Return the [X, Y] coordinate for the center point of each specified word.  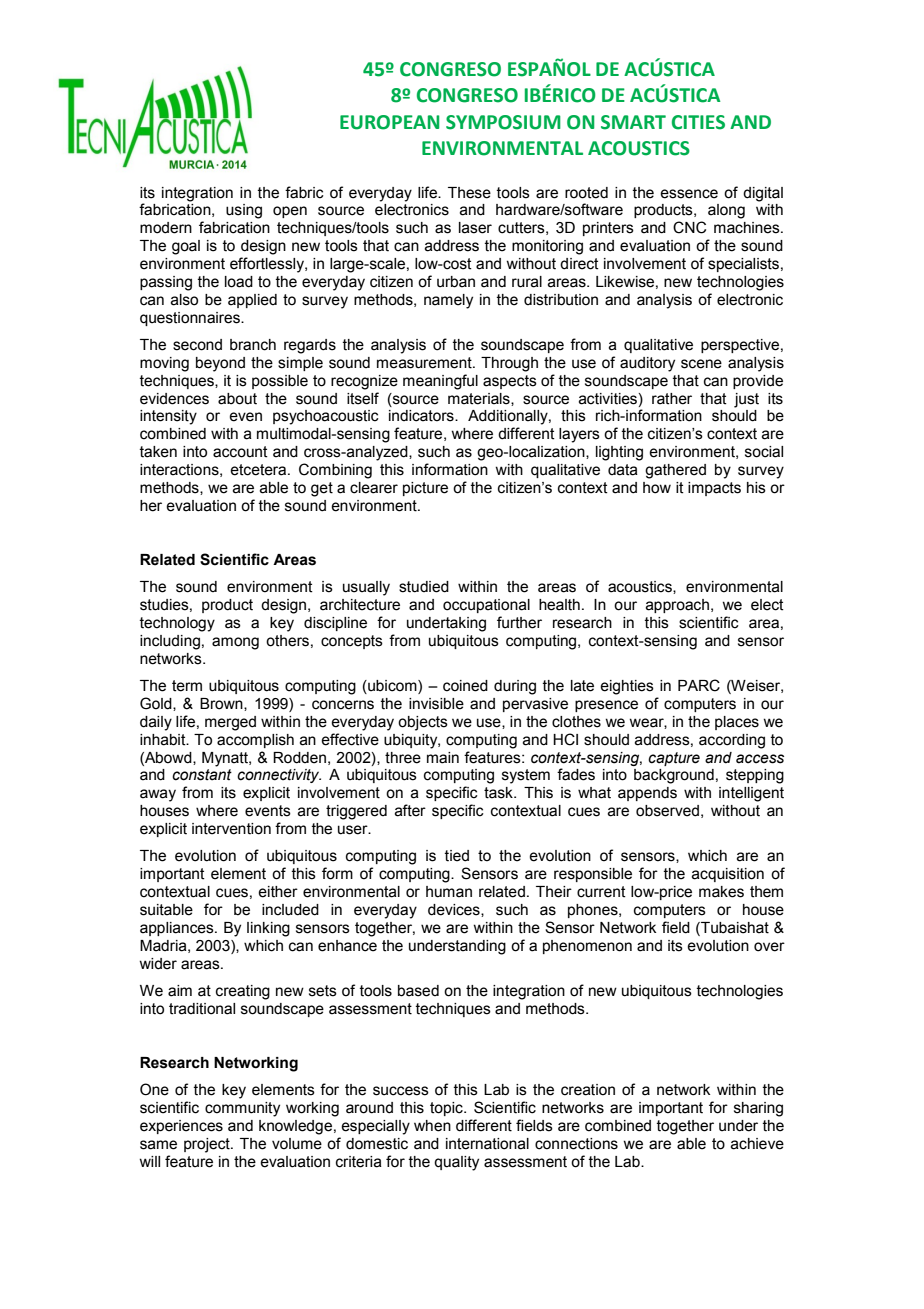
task [499, 793]
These [469, 193]
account [240, 452]
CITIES [698, 122]
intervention [231, 829]
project [208, 1145]
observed [667, 811]
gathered [675, 471]
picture [425, 489]
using [244, 211]
